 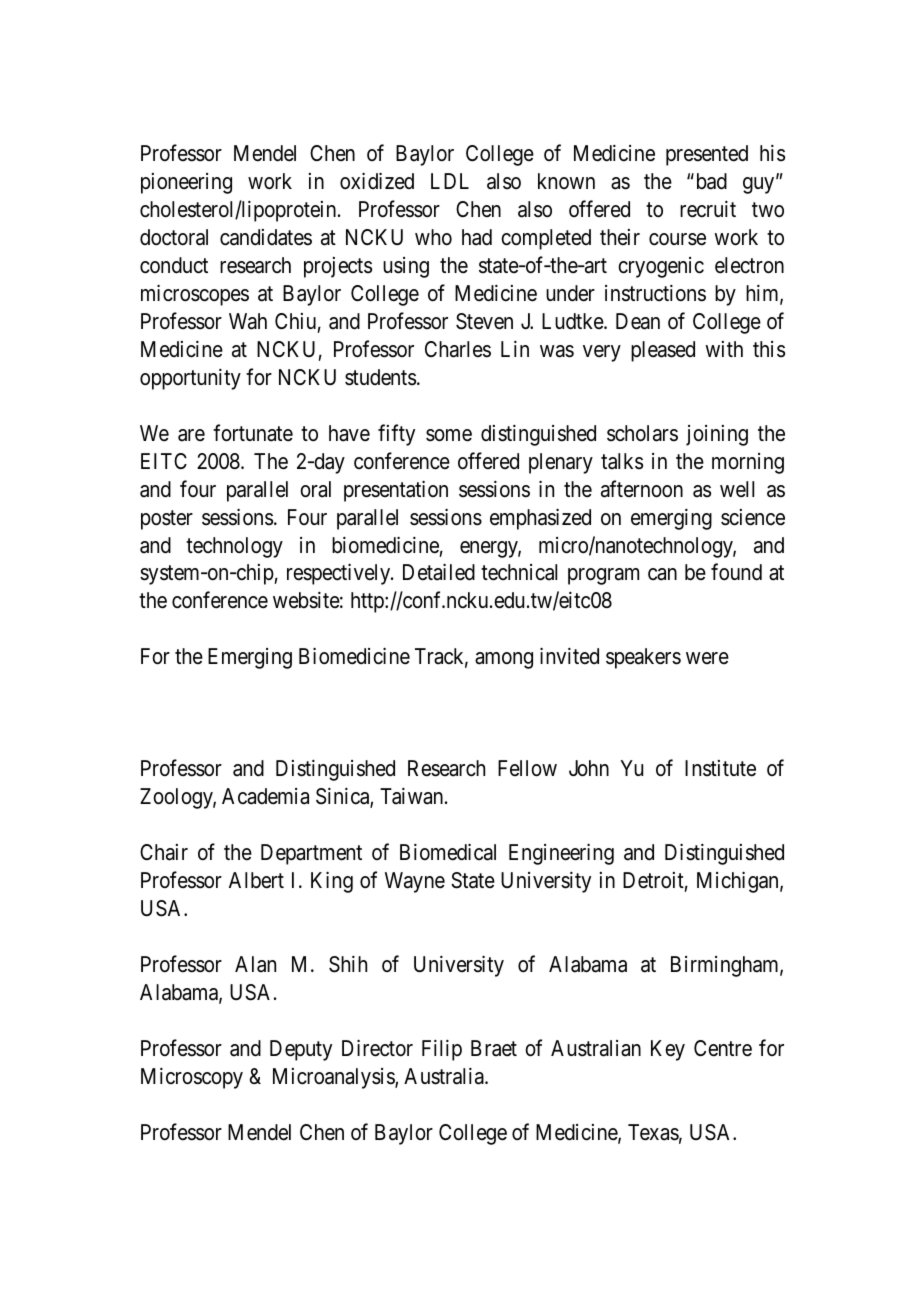 What do you see at coordinates (450, 181) in the image?
I see `LDL` at bounding box center [450, 181].
